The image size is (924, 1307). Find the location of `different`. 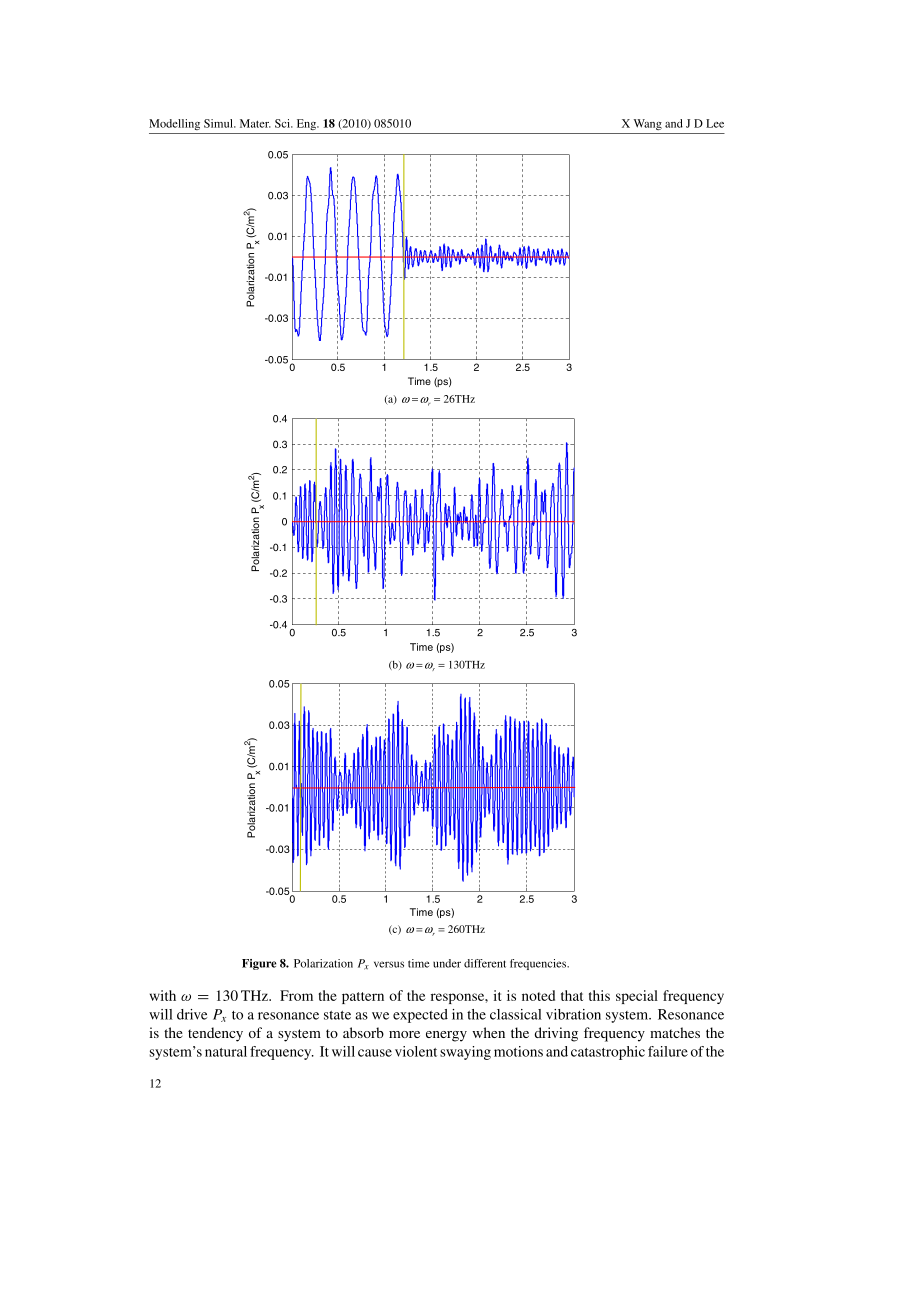

different is located at coordinates (485, 963).
